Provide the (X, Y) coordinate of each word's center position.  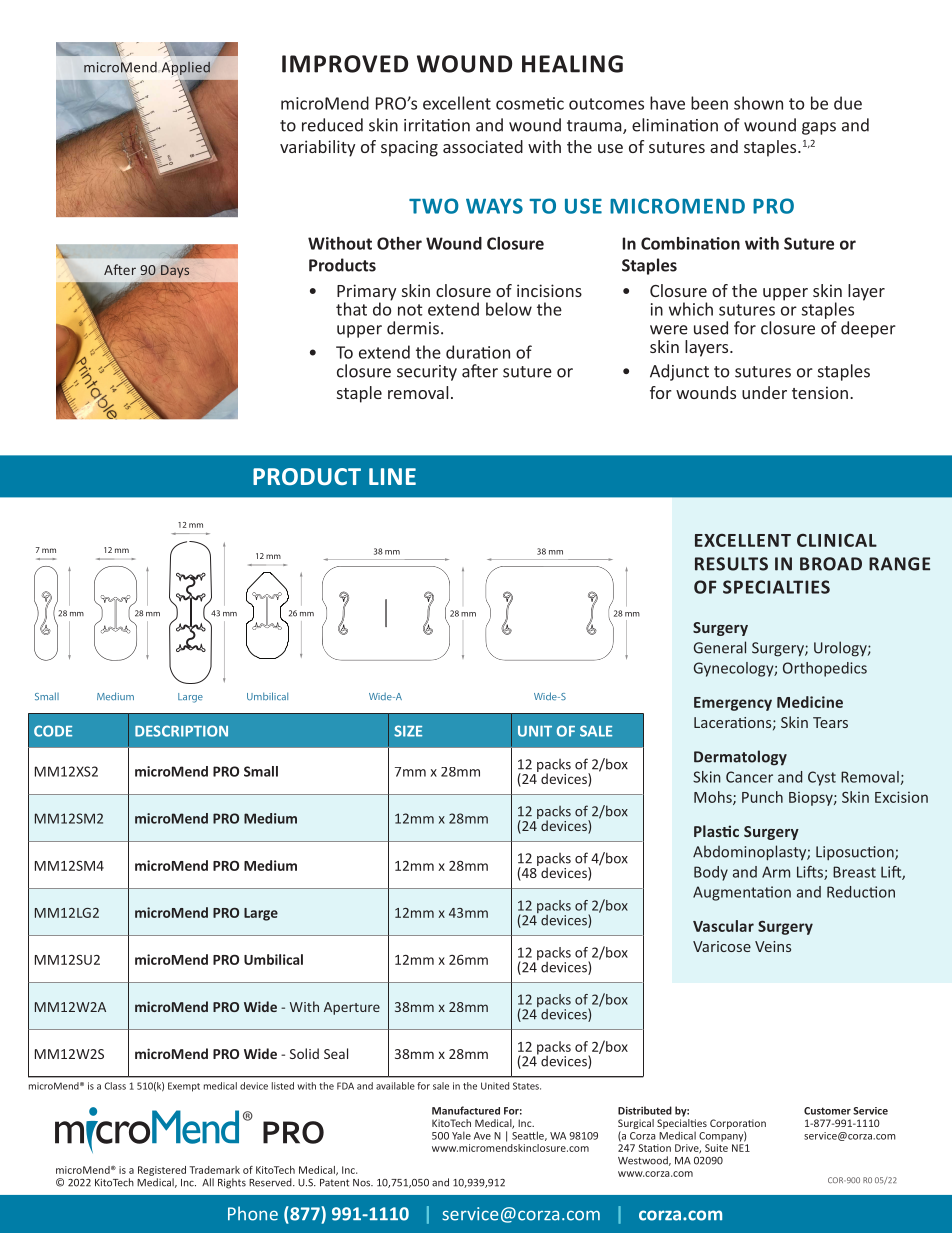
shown (758, 103)
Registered (162, 1171)
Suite (716, 1148)
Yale (461, 1135)
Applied (186, 68)
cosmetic (530, 103)
